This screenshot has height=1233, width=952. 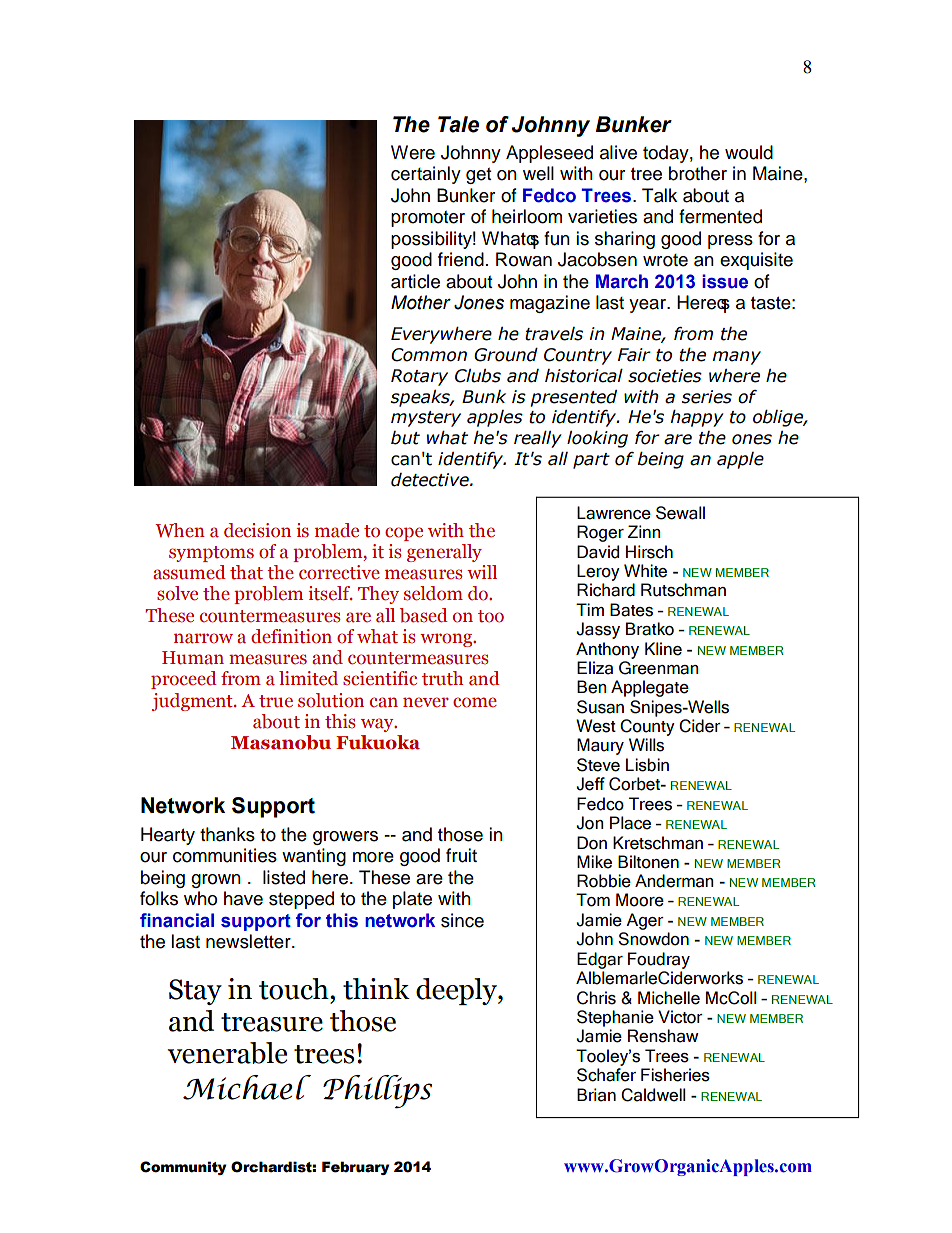 I want to click on Were, so click(x=413, y=152).
